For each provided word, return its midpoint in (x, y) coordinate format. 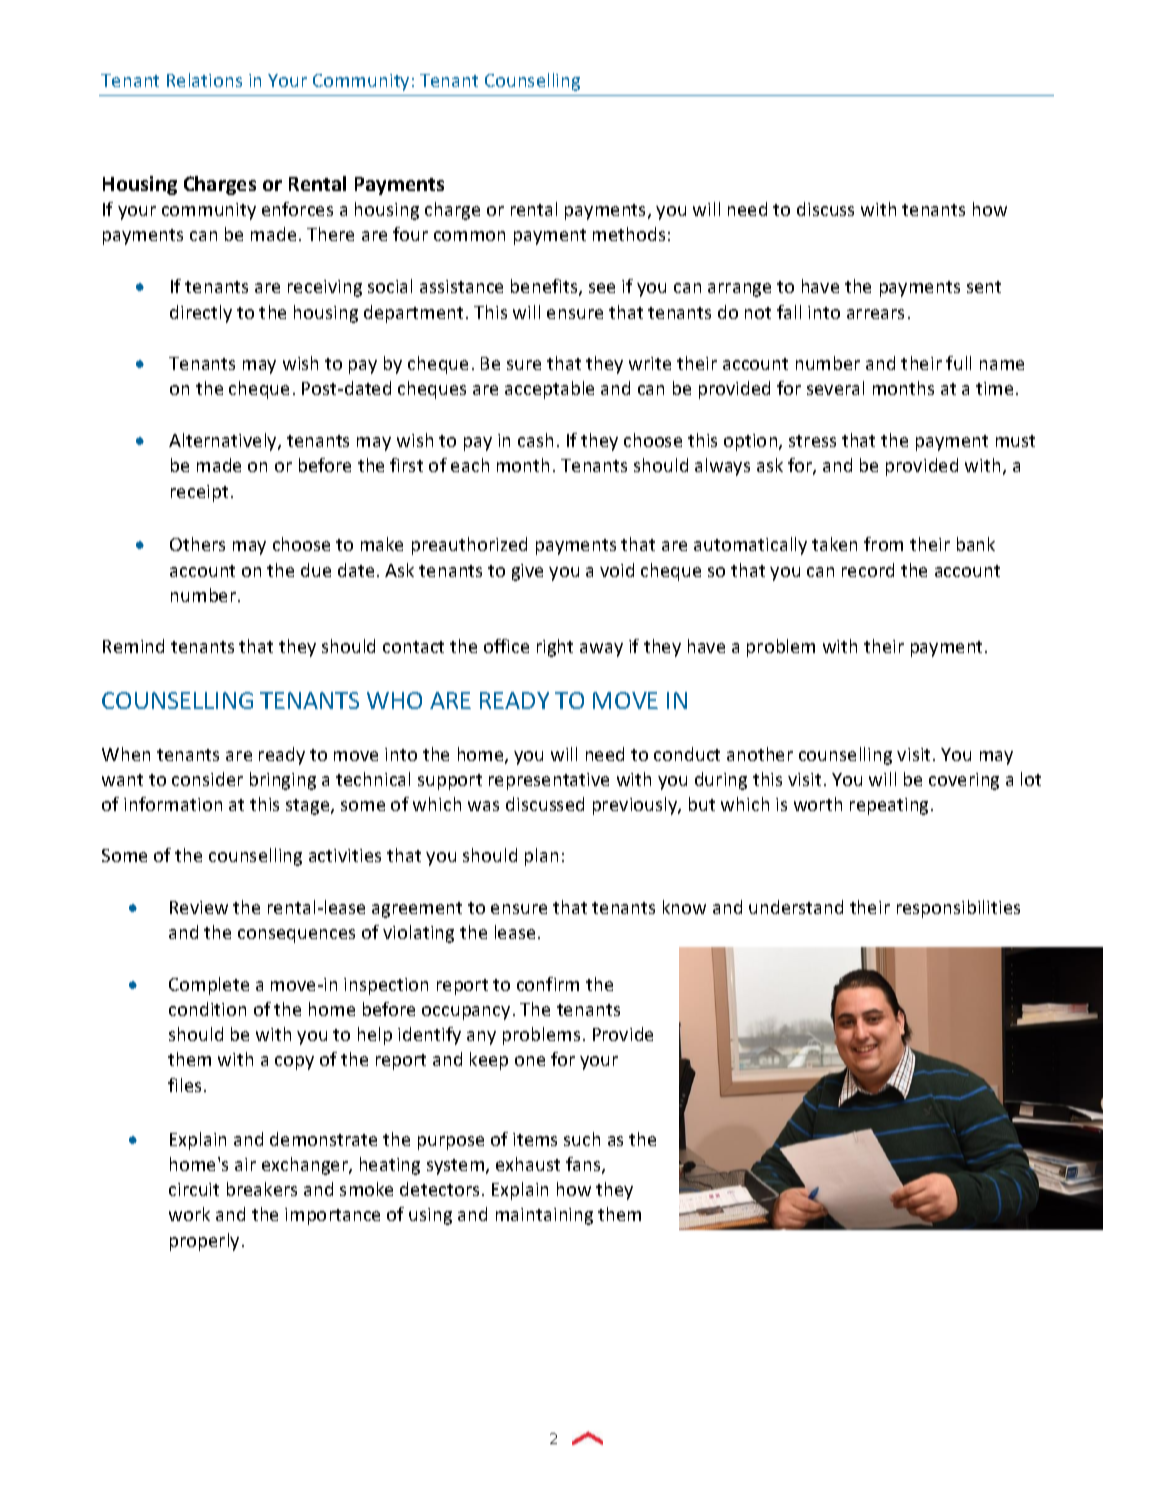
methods (629, 234)
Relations (204, 80)
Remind (133, 646)
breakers (262, 1189)
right (555, 648)
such (582, 1139)
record (868, 570)
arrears (875, 314)
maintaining (544, 1216)
